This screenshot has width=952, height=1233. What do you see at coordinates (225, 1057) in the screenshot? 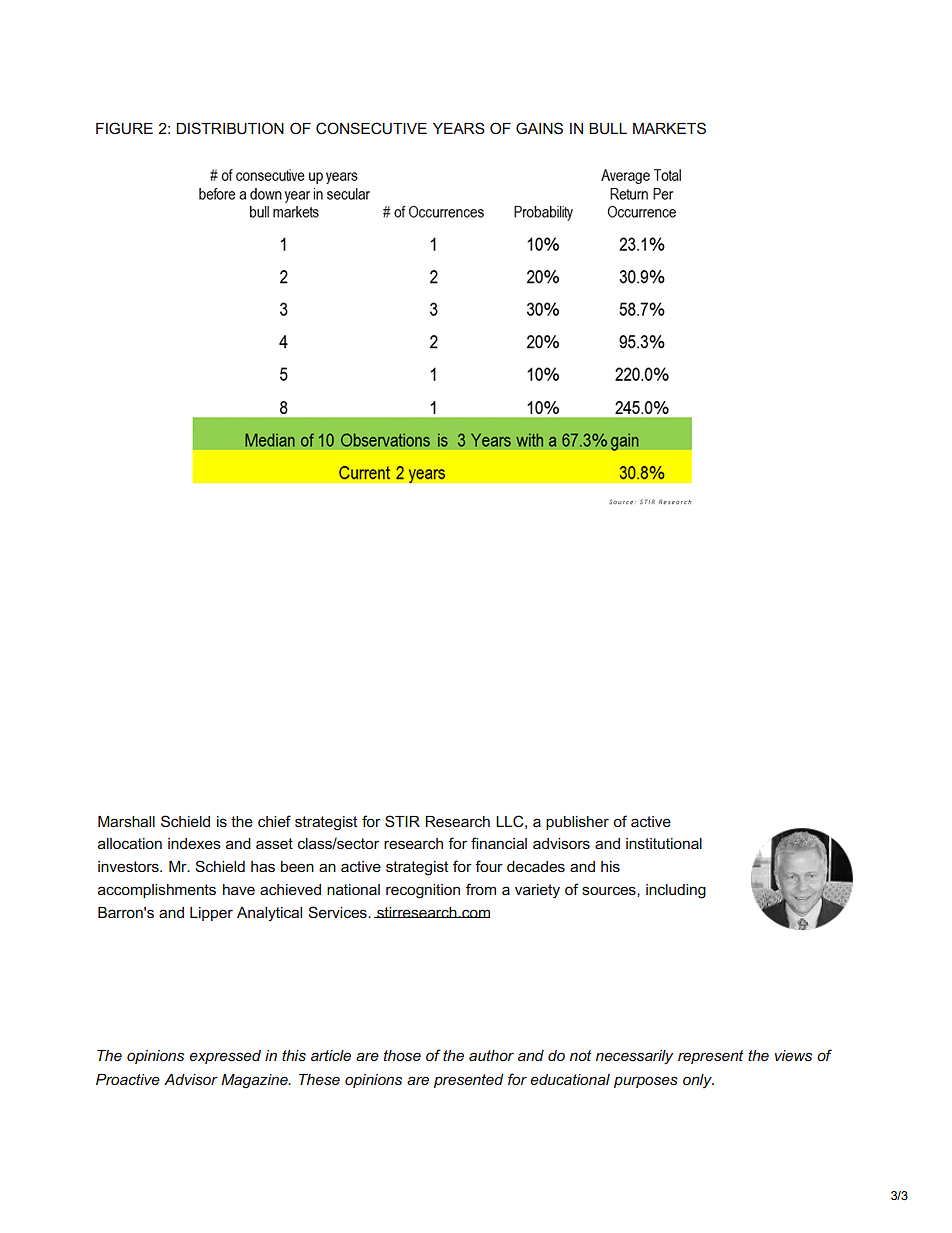
I see `expressed` at bounding box center [225, 1057].
